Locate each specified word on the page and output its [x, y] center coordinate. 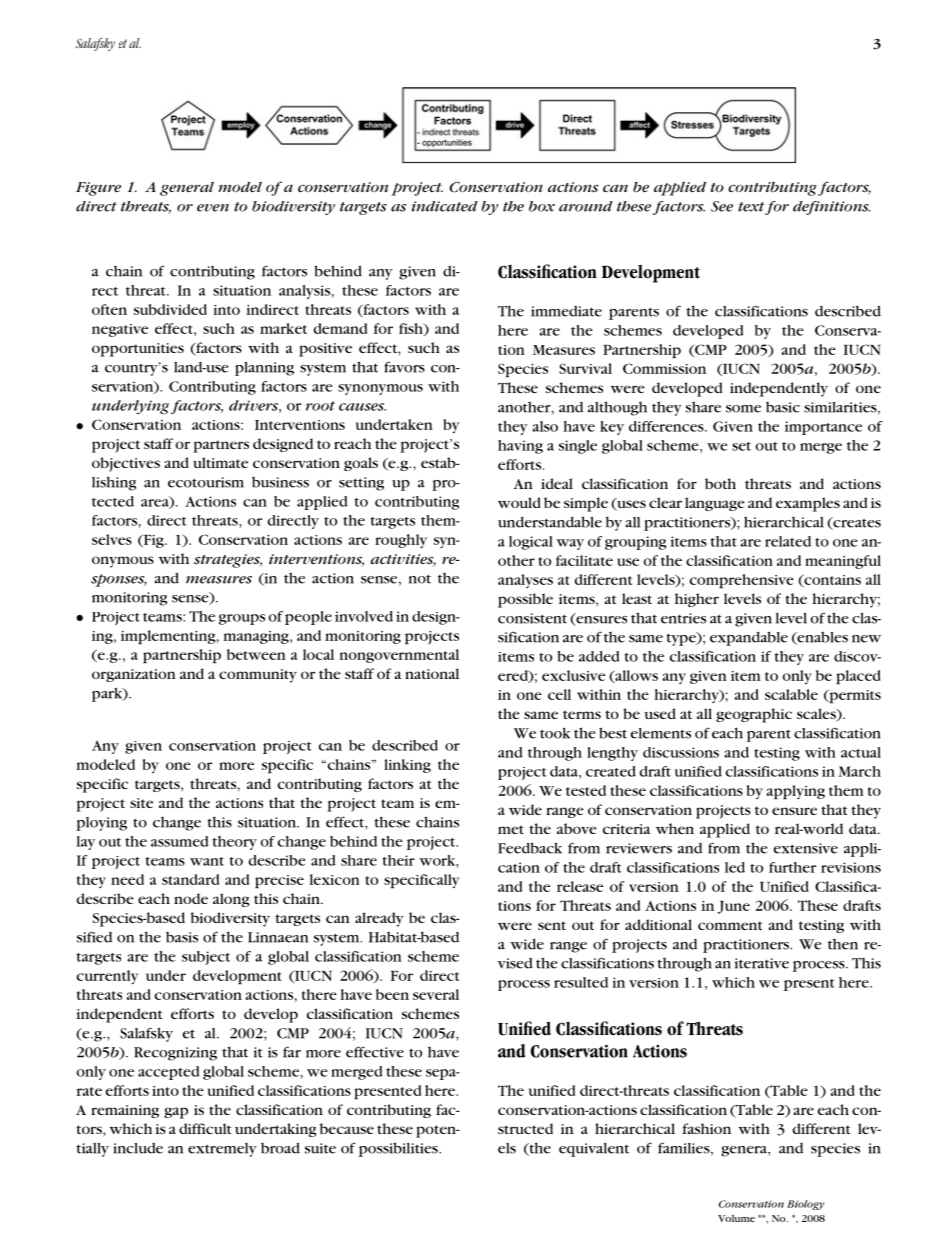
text [751, 207]
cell [559, 694]
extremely [222, 1150]
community [258, 676]
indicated [444, 206]
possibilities [399, 1149]
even [213, 208]
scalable [791, 694]
